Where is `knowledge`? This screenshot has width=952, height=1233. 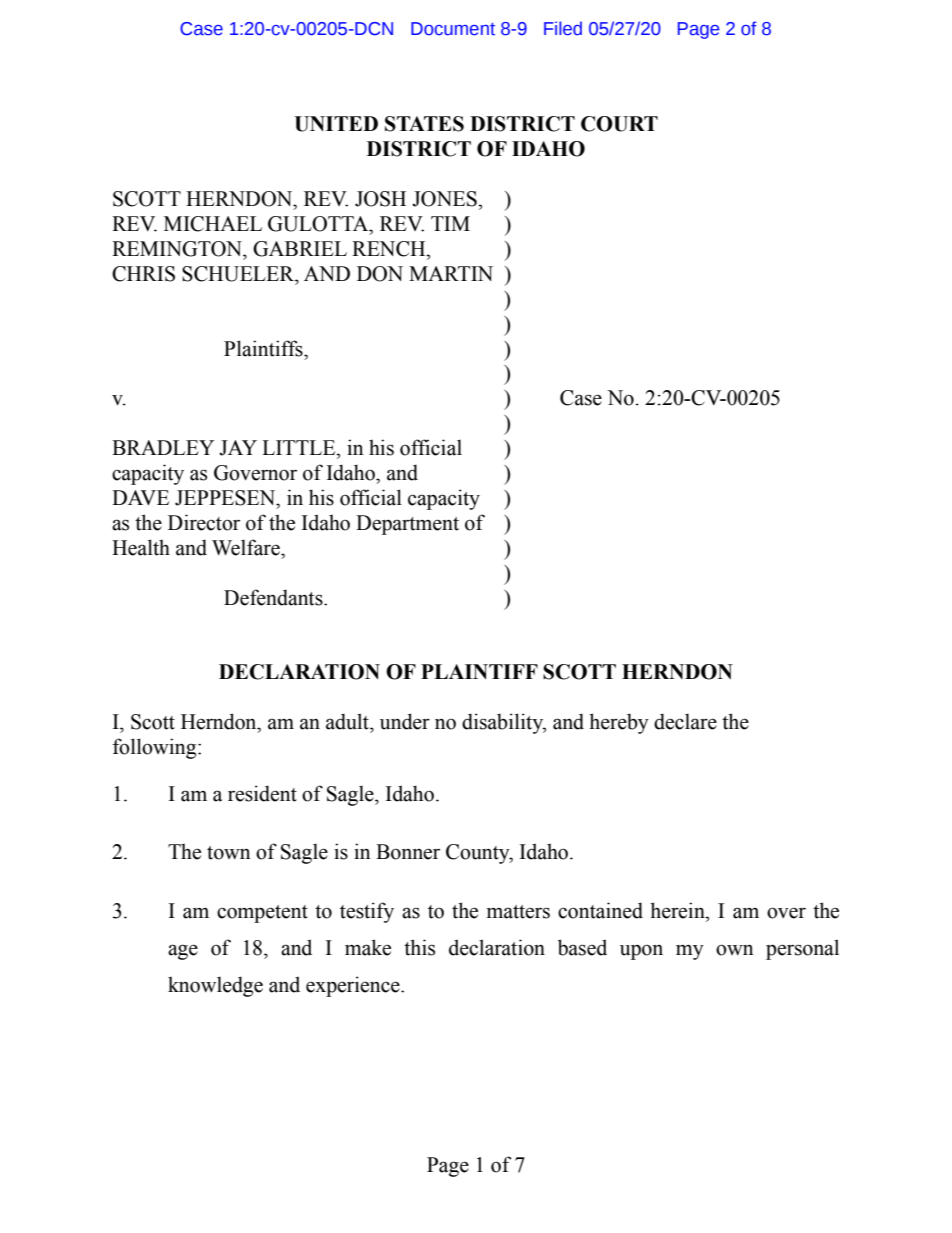 knowledge is located at coordinates (215, 986).
